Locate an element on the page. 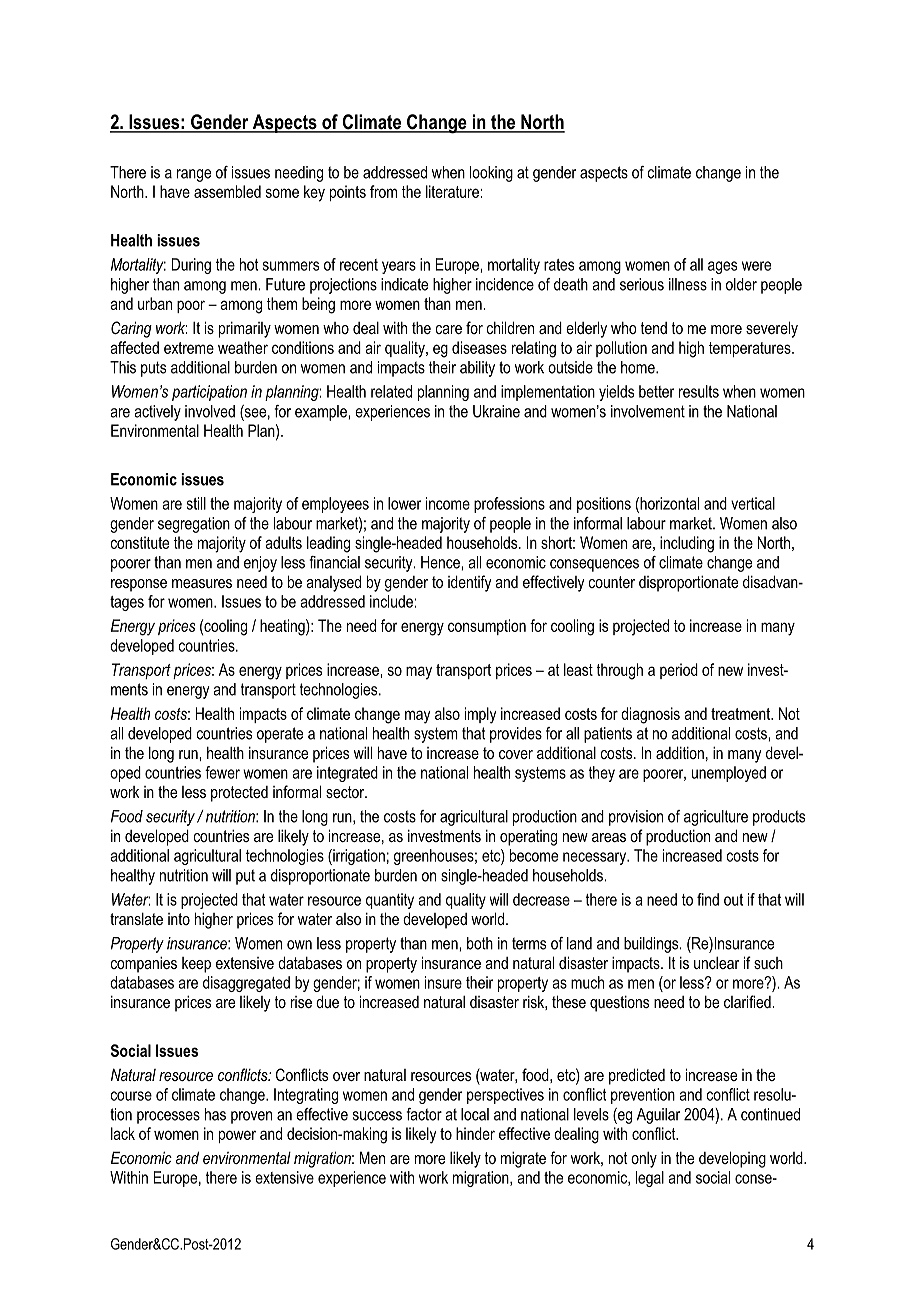  operate is located at coordinates (280, 735).
